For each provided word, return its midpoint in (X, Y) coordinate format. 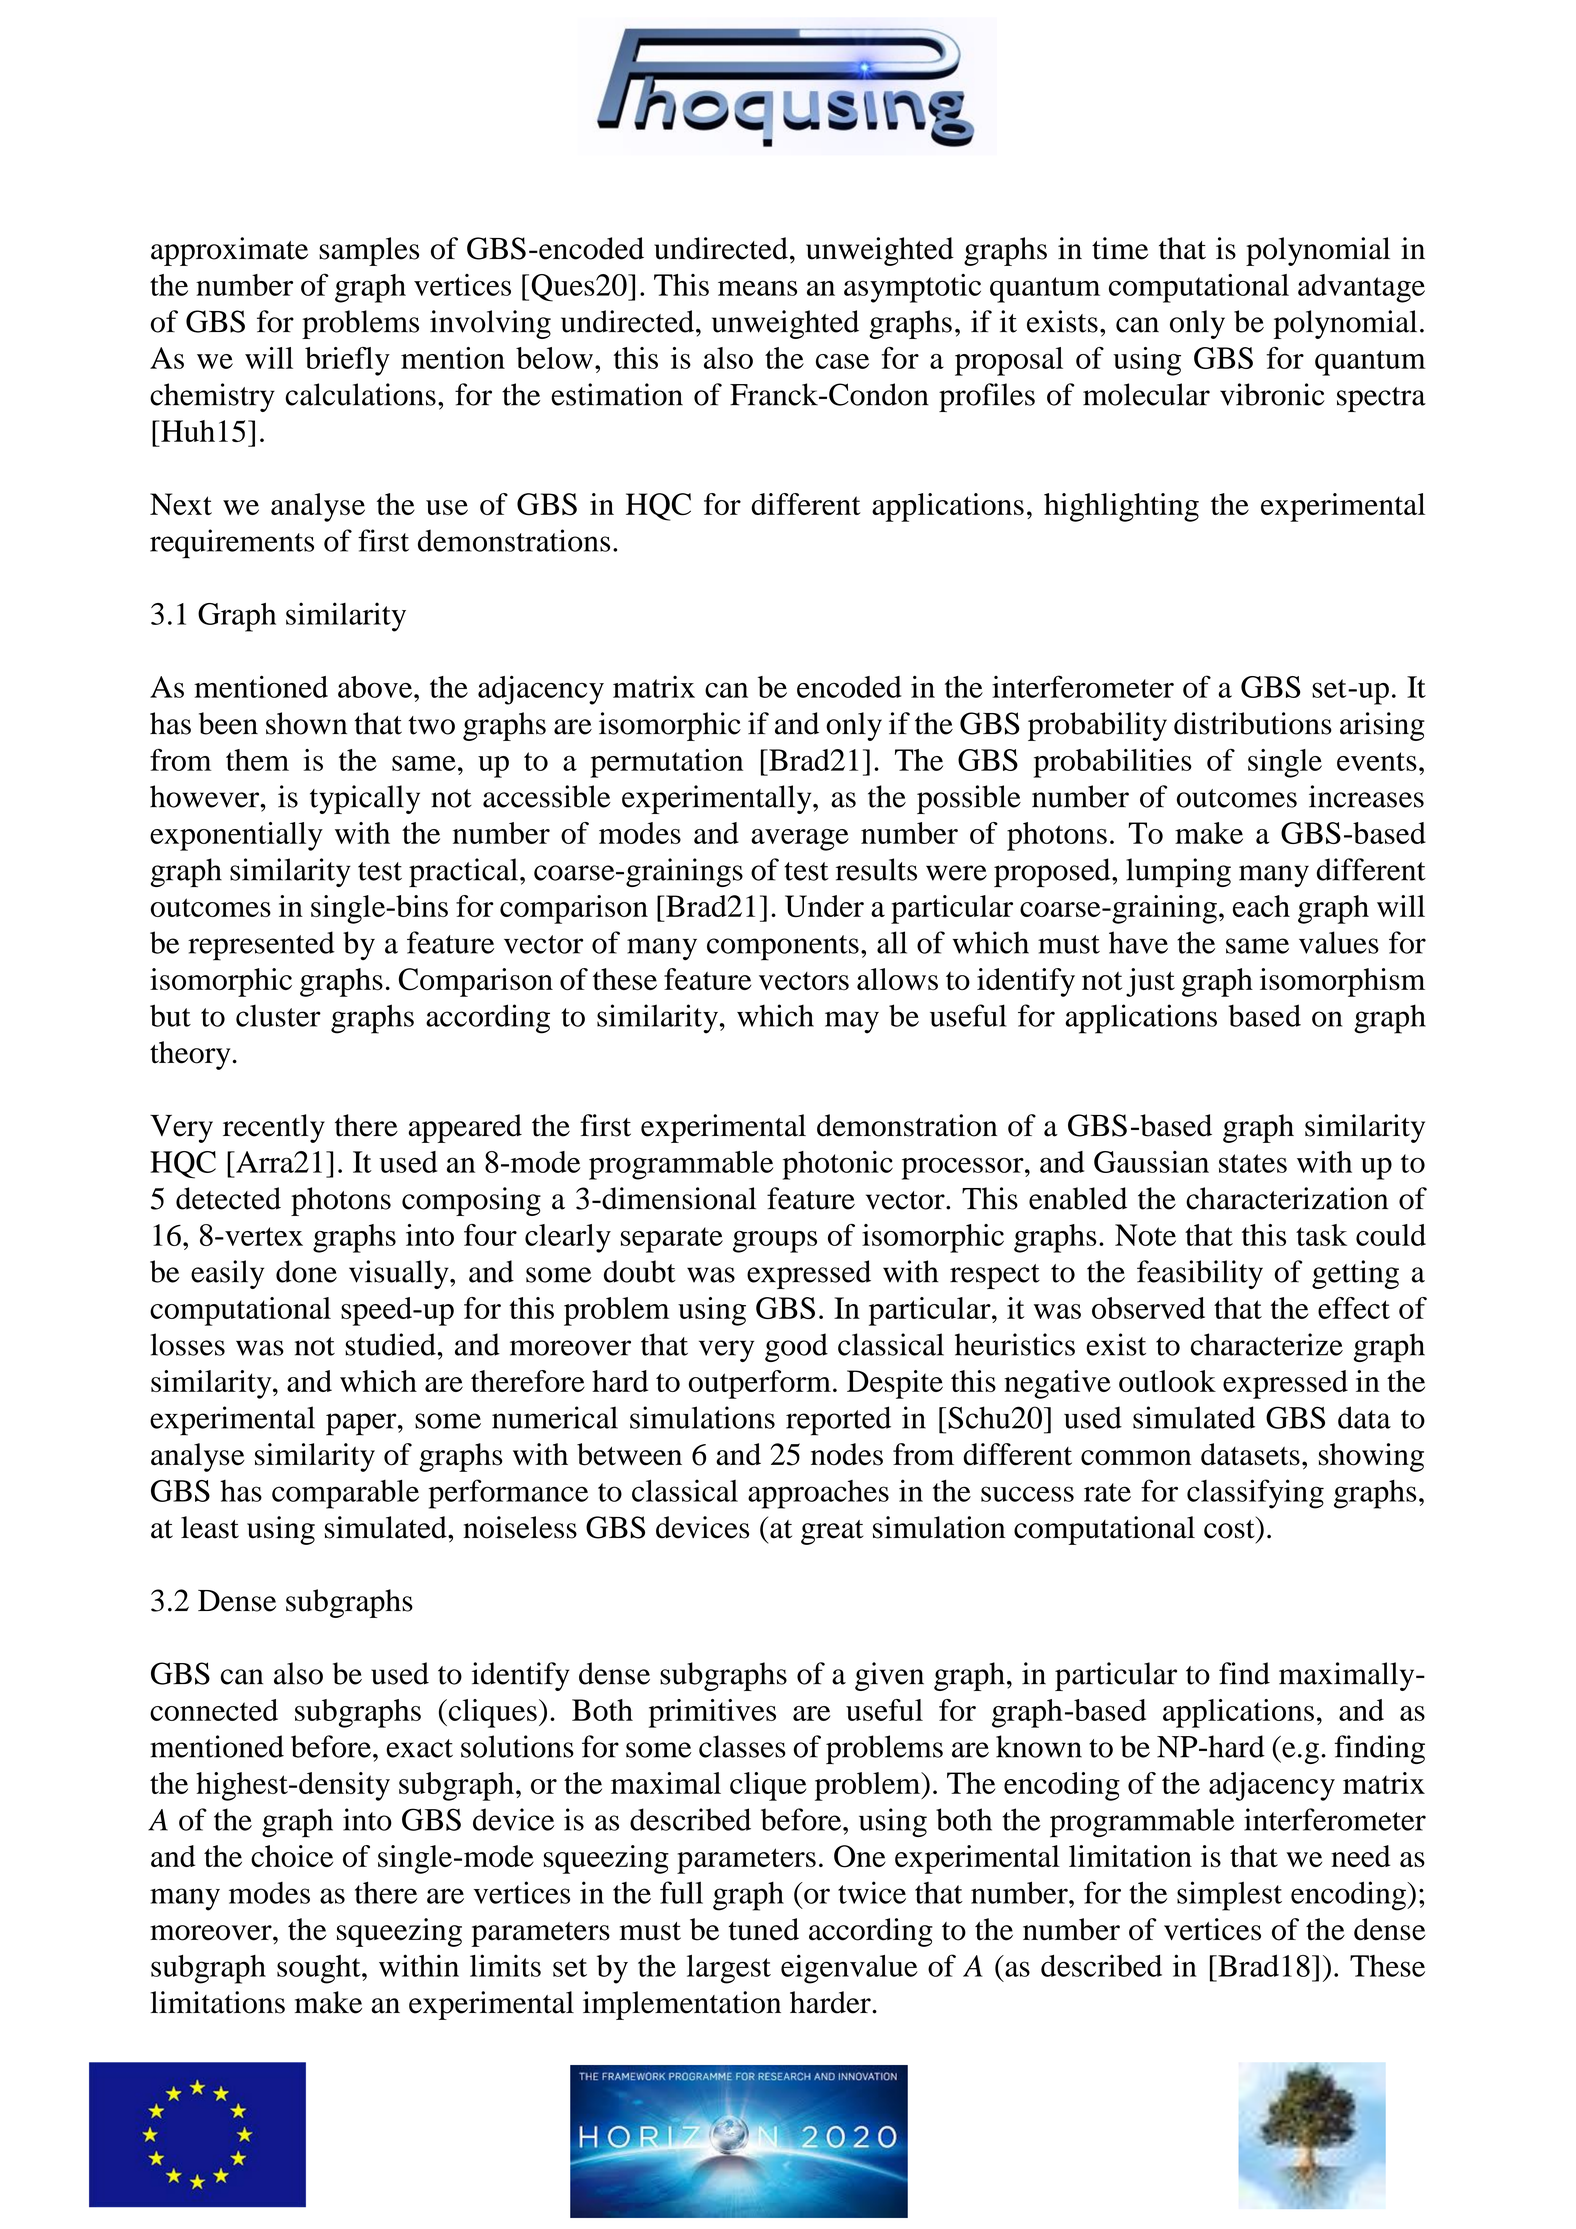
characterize (1267, 1344)
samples (369, 251)
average (800, 840)
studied (391, 1344)
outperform (760, 1384)
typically (365, 799)
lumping (1178, 872)
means (757, 288)
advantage (1361, 288)
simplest (1229, 1896)
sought (320, 1969)
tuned (764, 1929)
